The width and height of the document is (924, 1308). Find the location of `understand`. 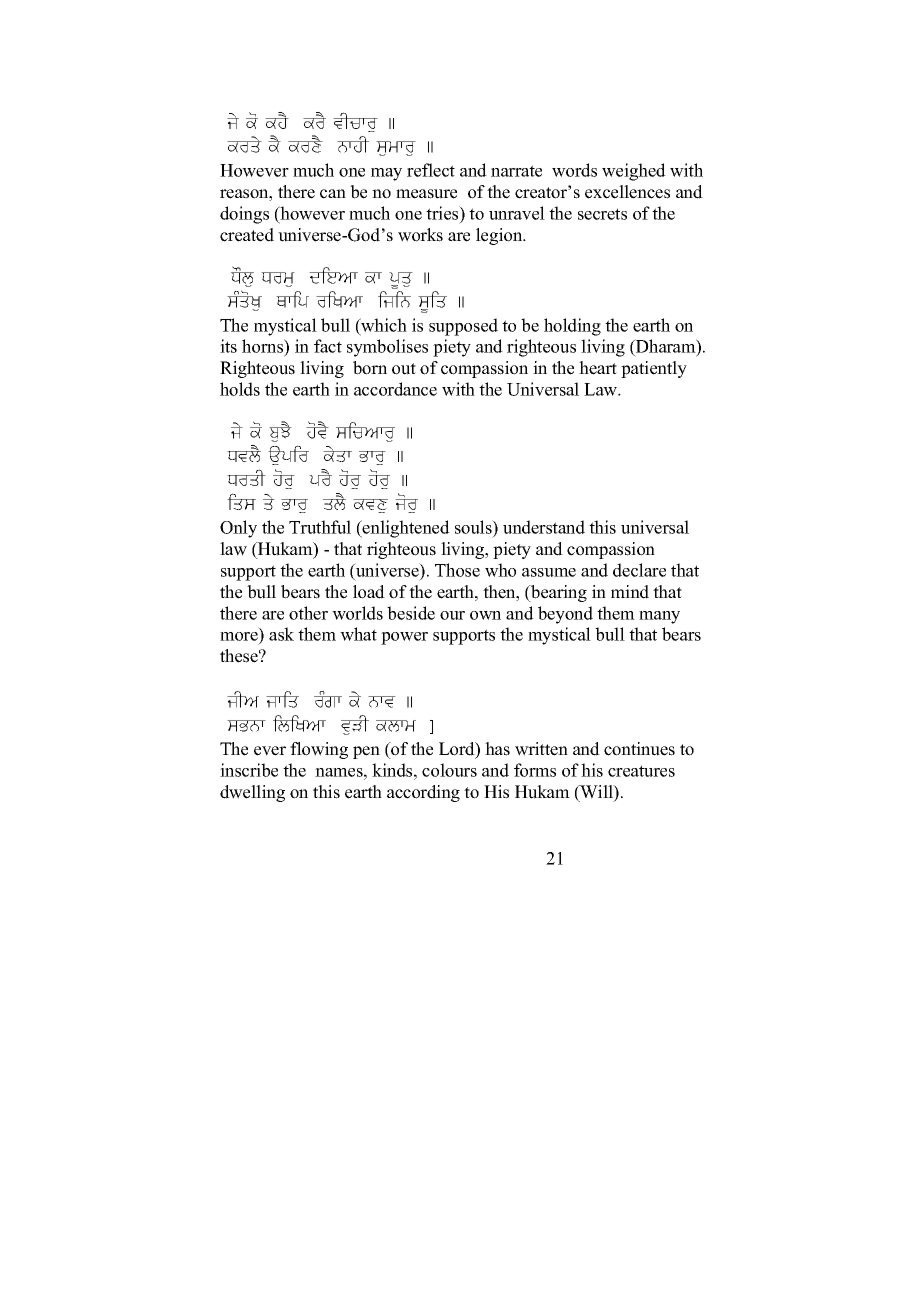

understand is located at coordinates (544, 527).
